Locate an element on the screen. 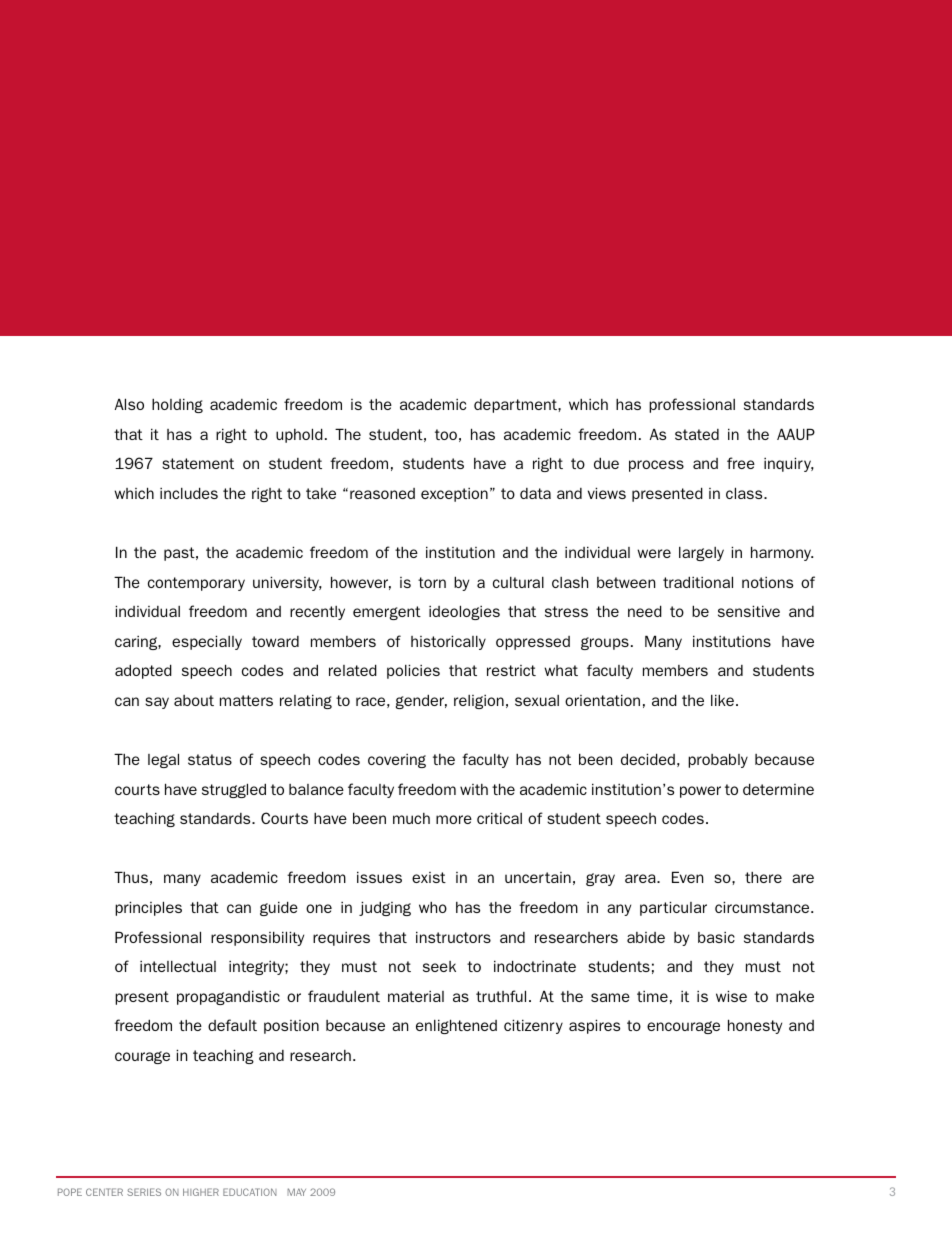 The image size is (952, 1233). stated is located at coordinates (697, 434).
